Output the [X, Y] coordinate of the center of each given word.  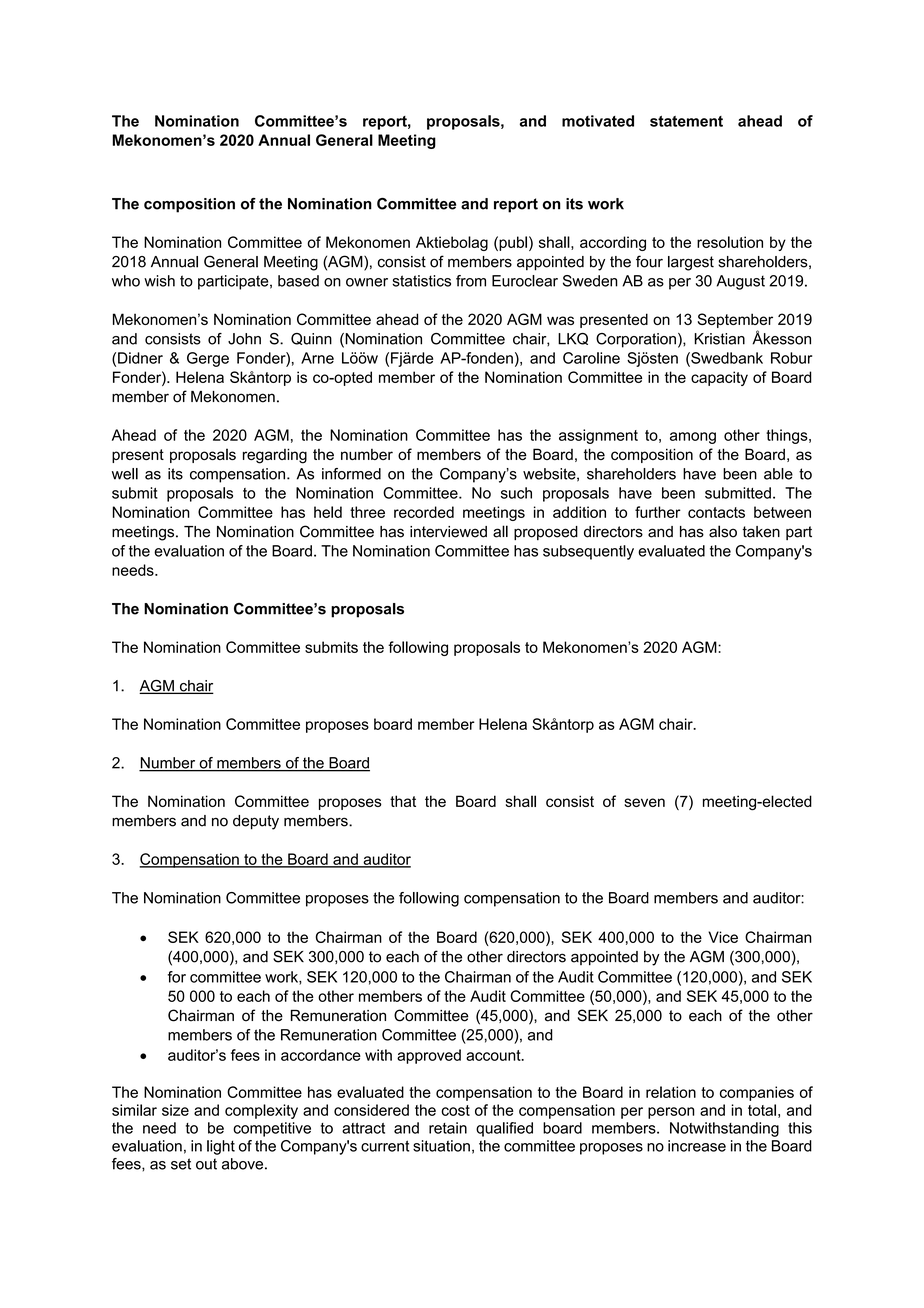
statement [686, 121]
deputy [256, 822]
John [244, 339]
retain [448, 1128]
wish [159, 281]
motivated [598, 121]
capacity [719, 378]
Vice [723, 937]
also [723, 531]
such [516, 493]
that [403, 801]
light [221, 1147]
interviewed [448, 532]
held [328, 512]
